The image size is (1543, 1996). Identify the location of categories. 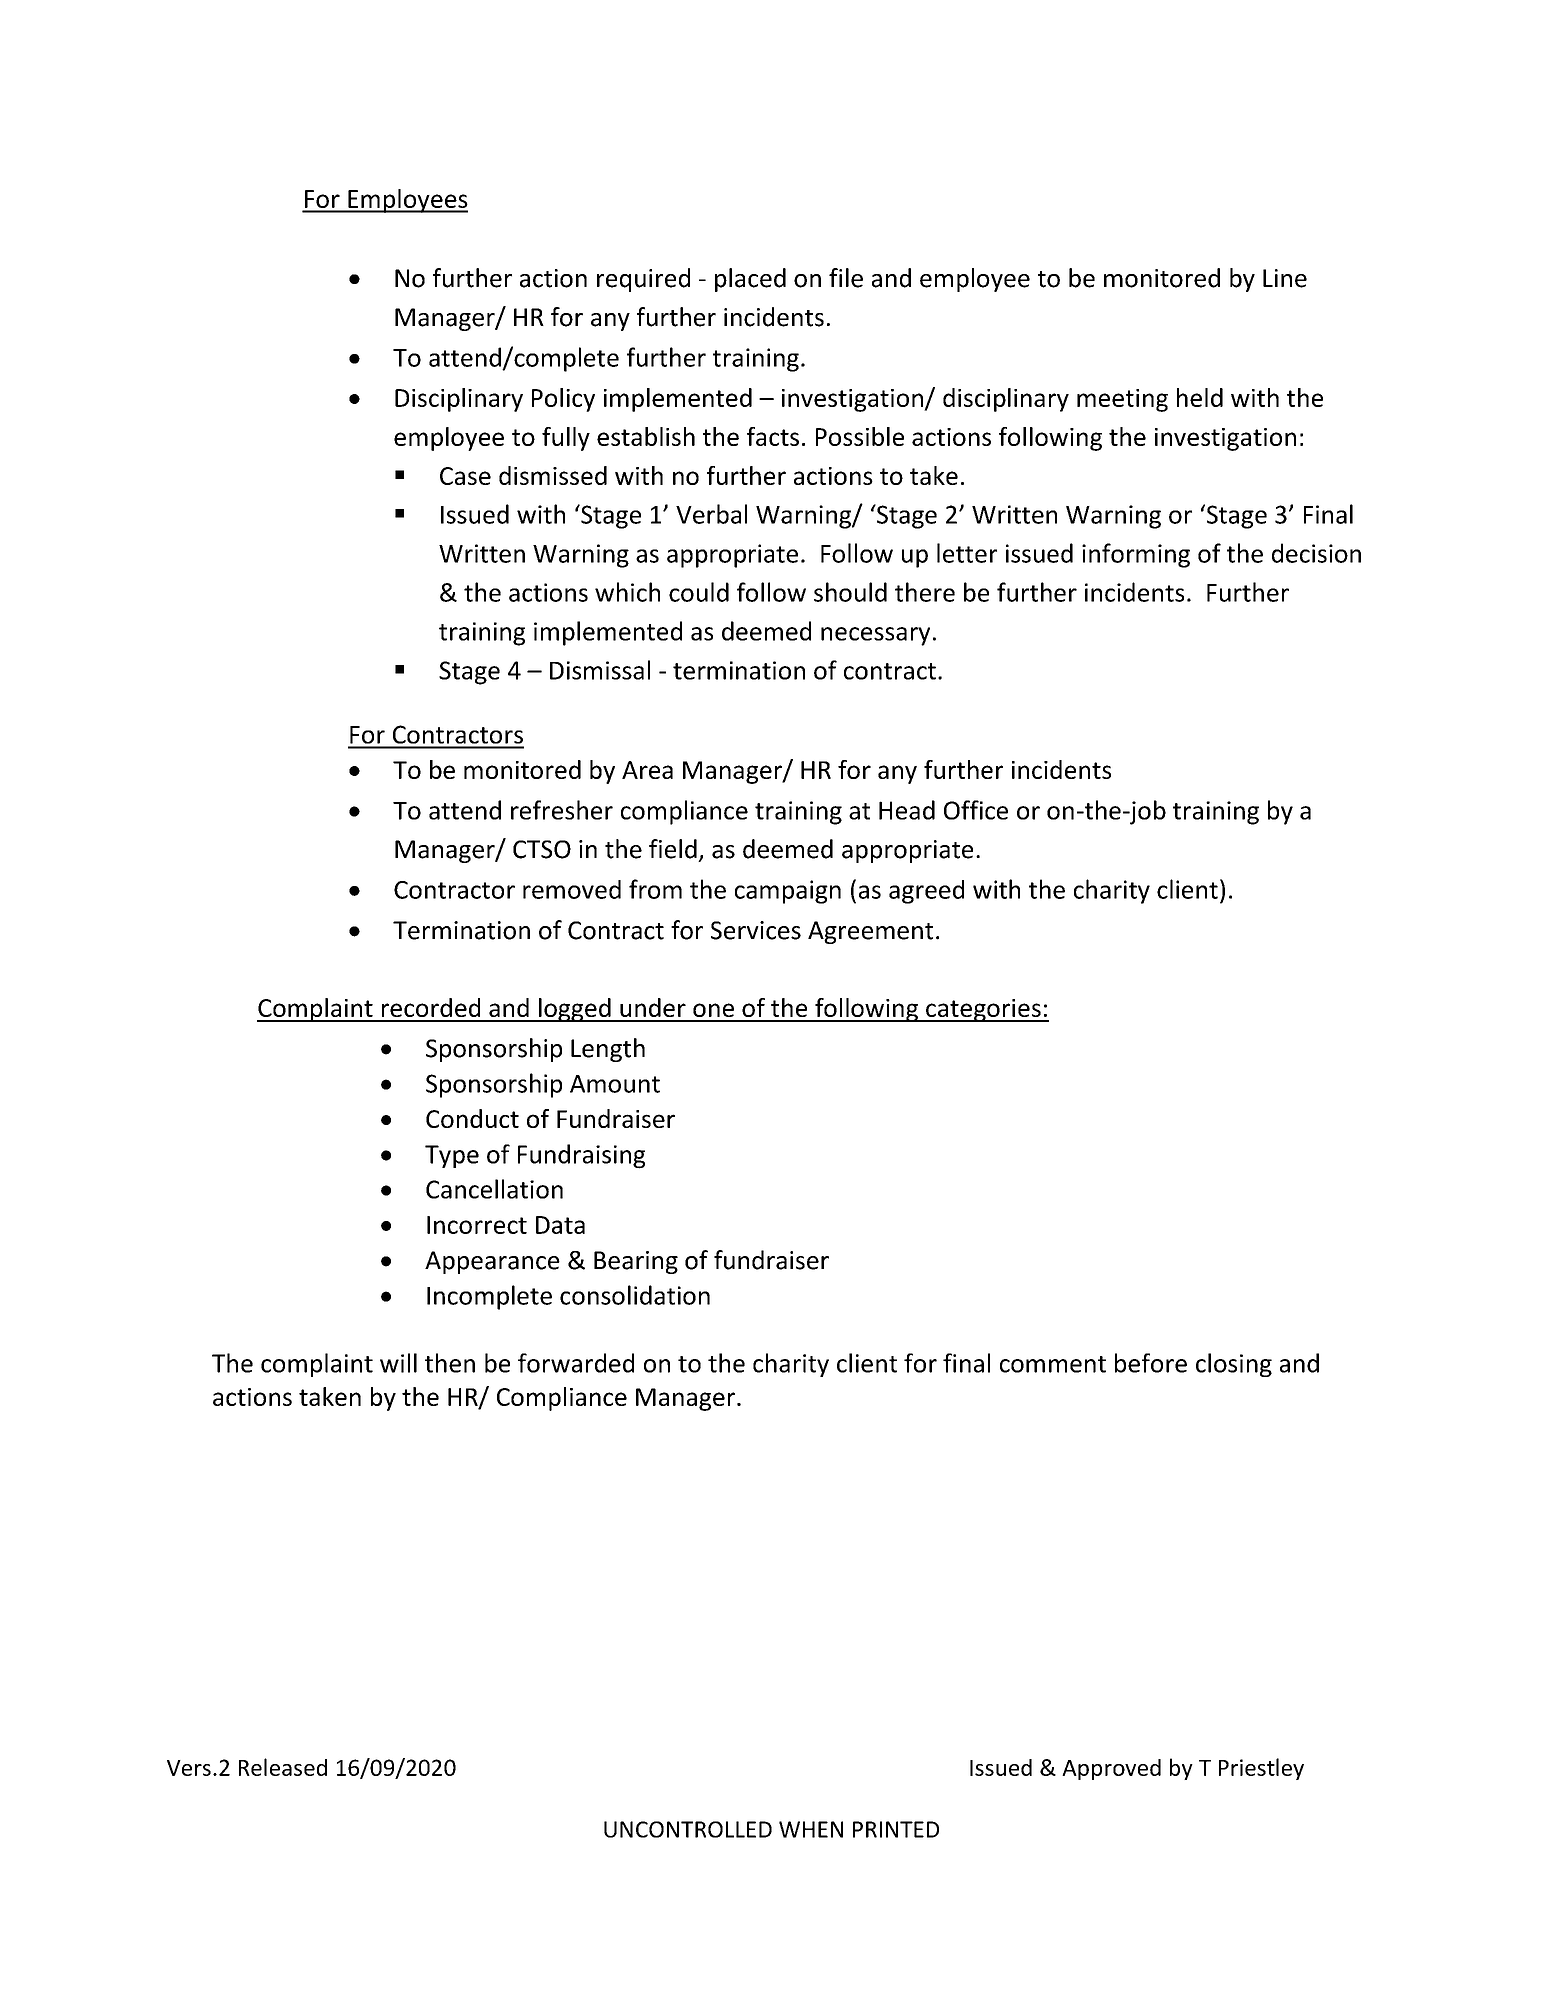
(983, 1010).
